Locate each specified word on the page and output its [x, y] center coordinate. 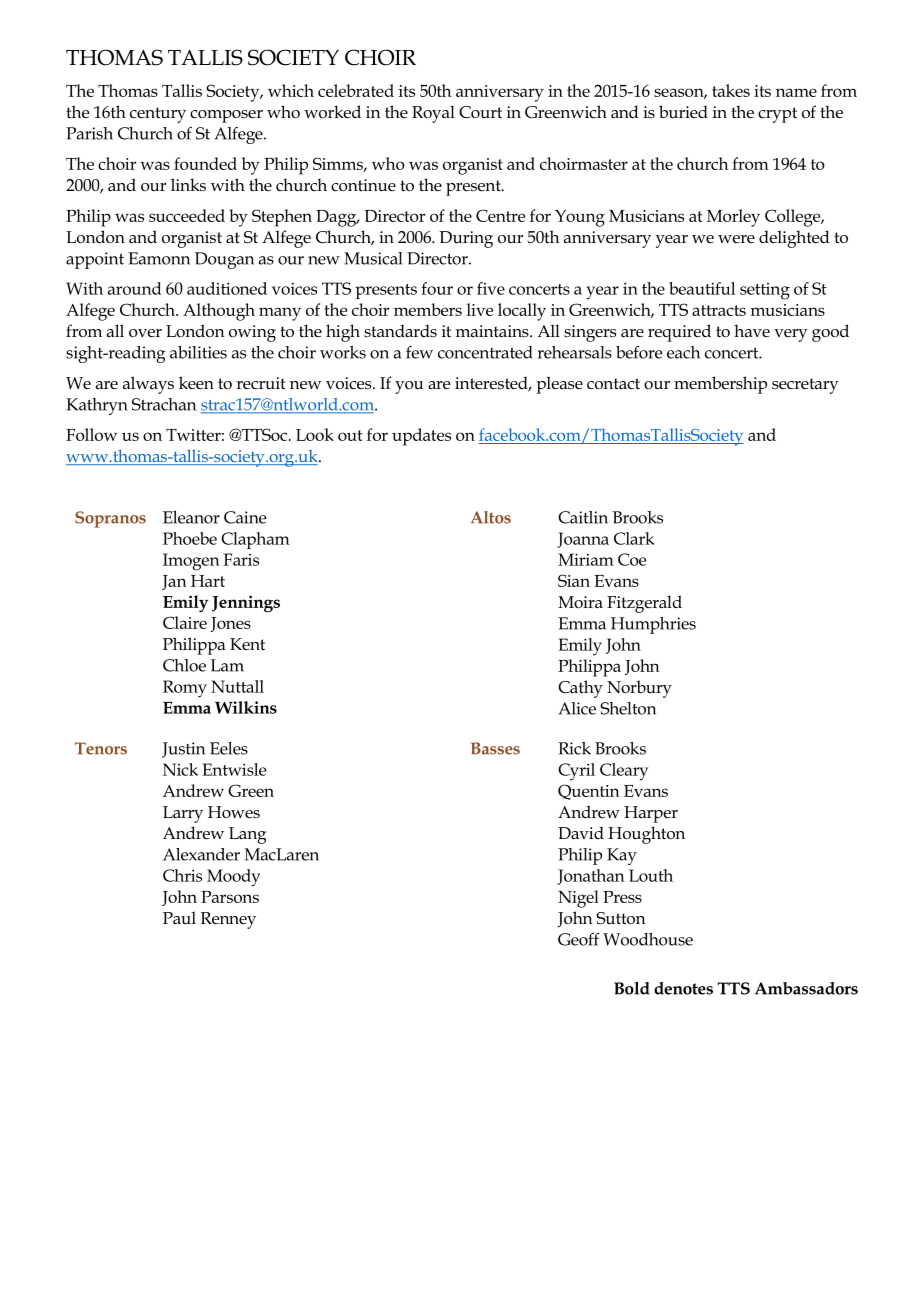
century [158, 115]
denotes [683, 988]
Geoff [579, 939]
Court [480, 112]
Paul [179, 917]
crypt [777, 115]
